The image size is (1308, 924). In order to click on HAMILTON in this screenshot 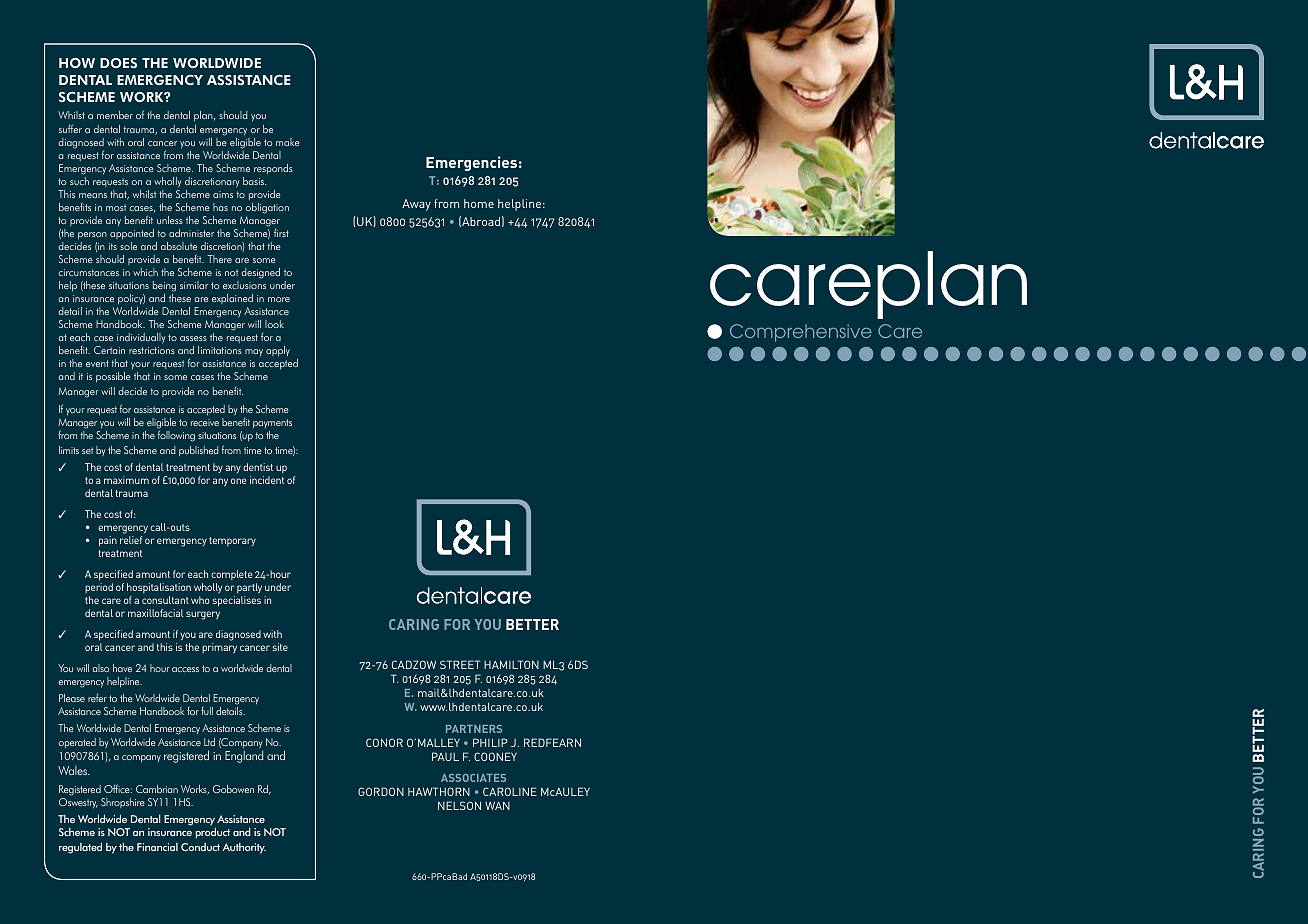, I will do `click(511, 664)`.
